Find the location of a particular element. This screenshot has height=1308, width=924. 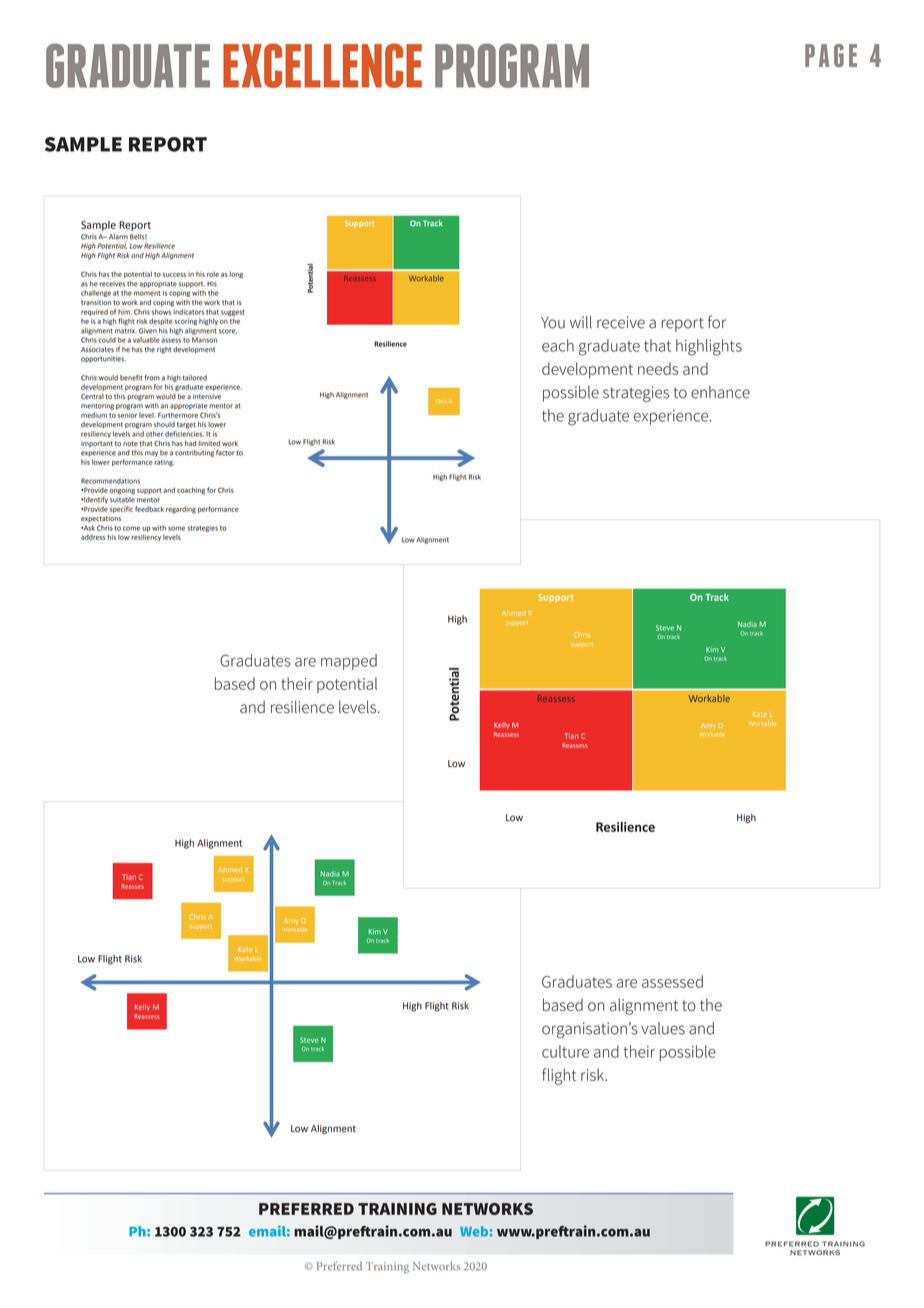

mapped is located at coordinates (349, 662).
